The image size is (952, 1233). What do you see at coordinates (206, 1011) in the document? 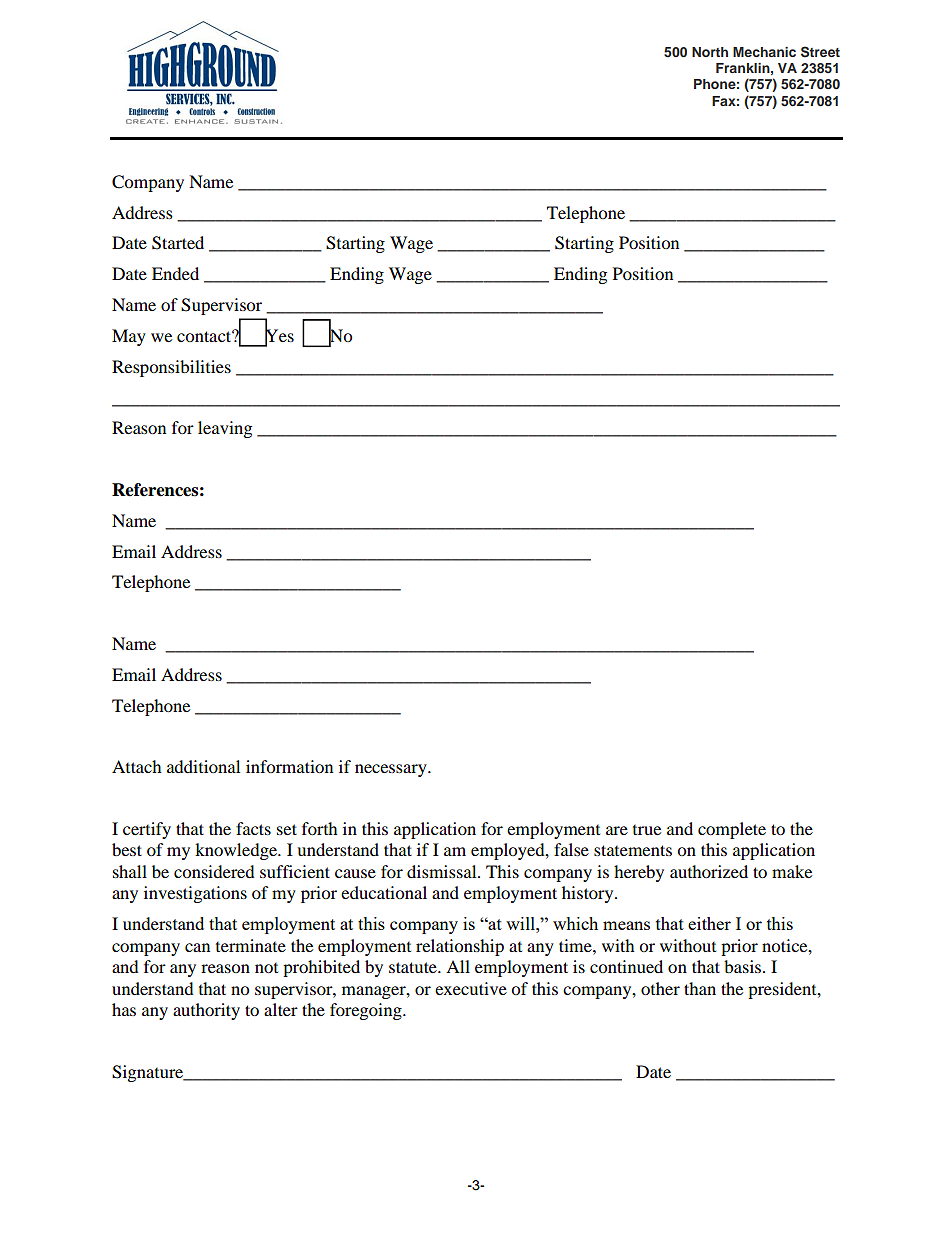
I see `authority` at bounding box center [206, 1011].
